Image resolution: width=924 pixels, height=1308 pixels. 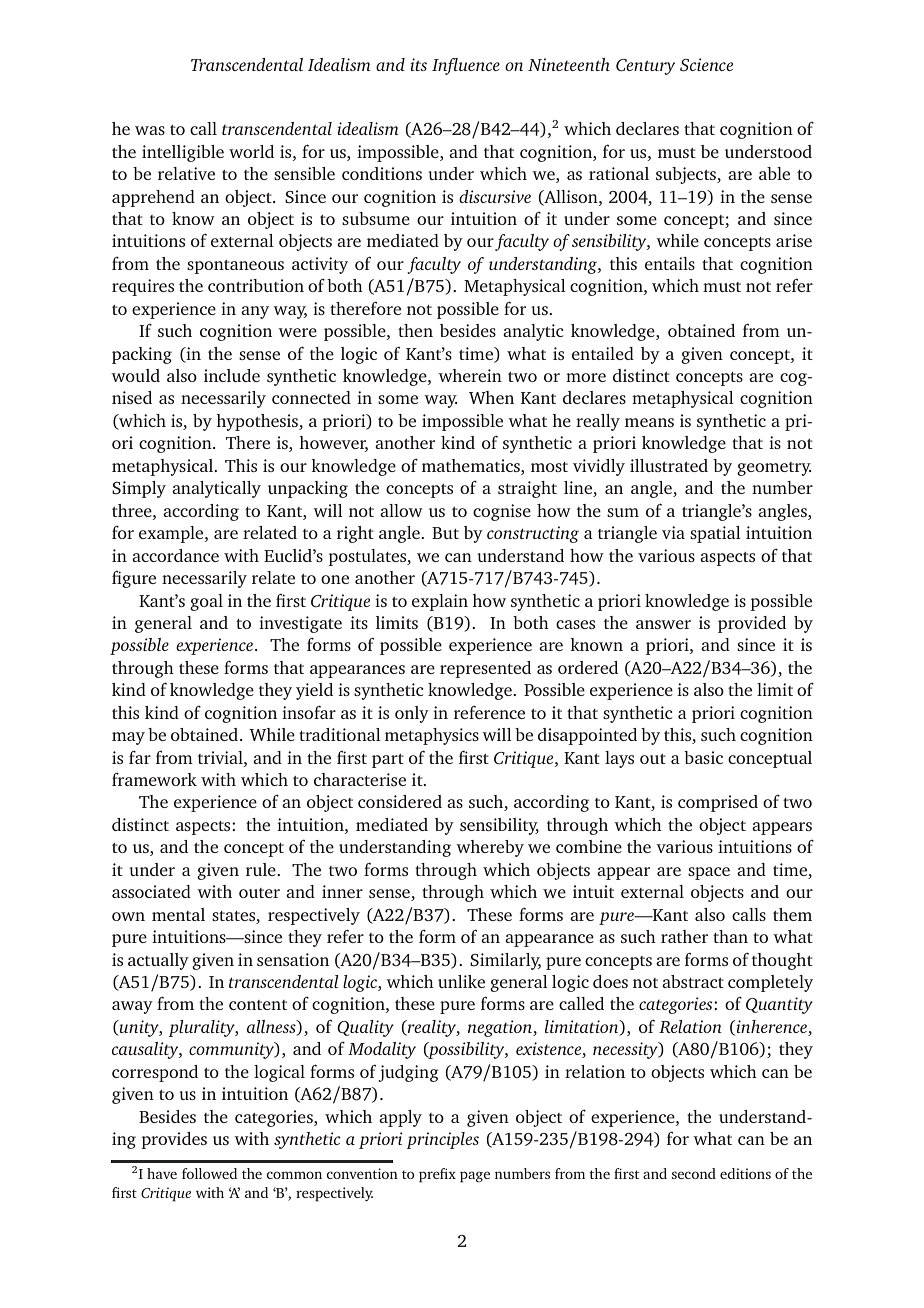 What do you see at coordinates (209, 1173) in the document?
I see `followed` at bounding box center [209, 1173].
